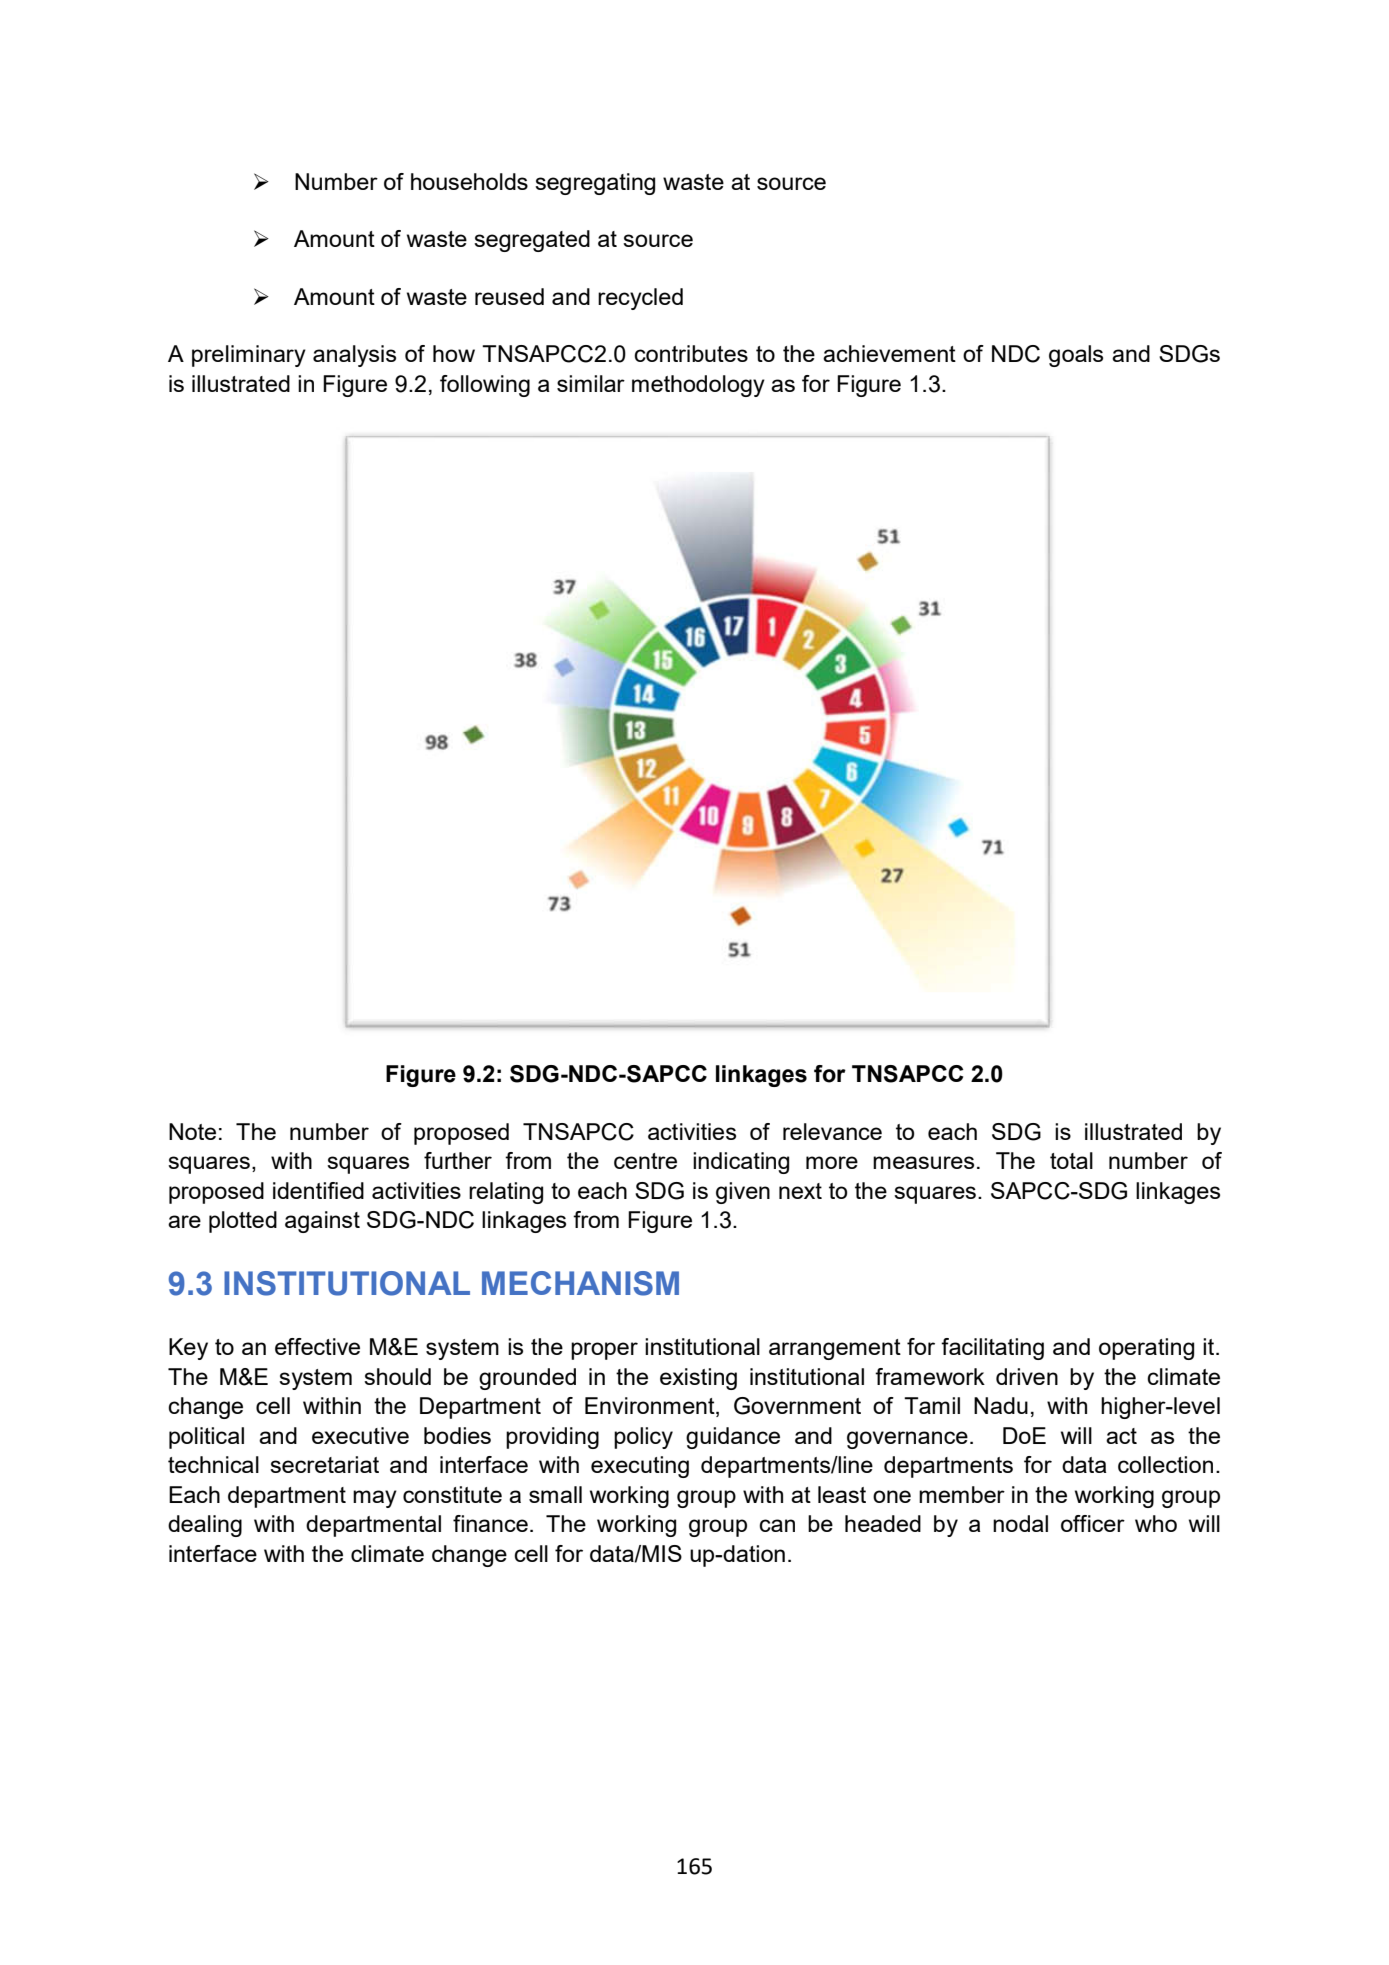 This document has width=1389, height=1965. I want to click on total, so click(1071, 1160).
